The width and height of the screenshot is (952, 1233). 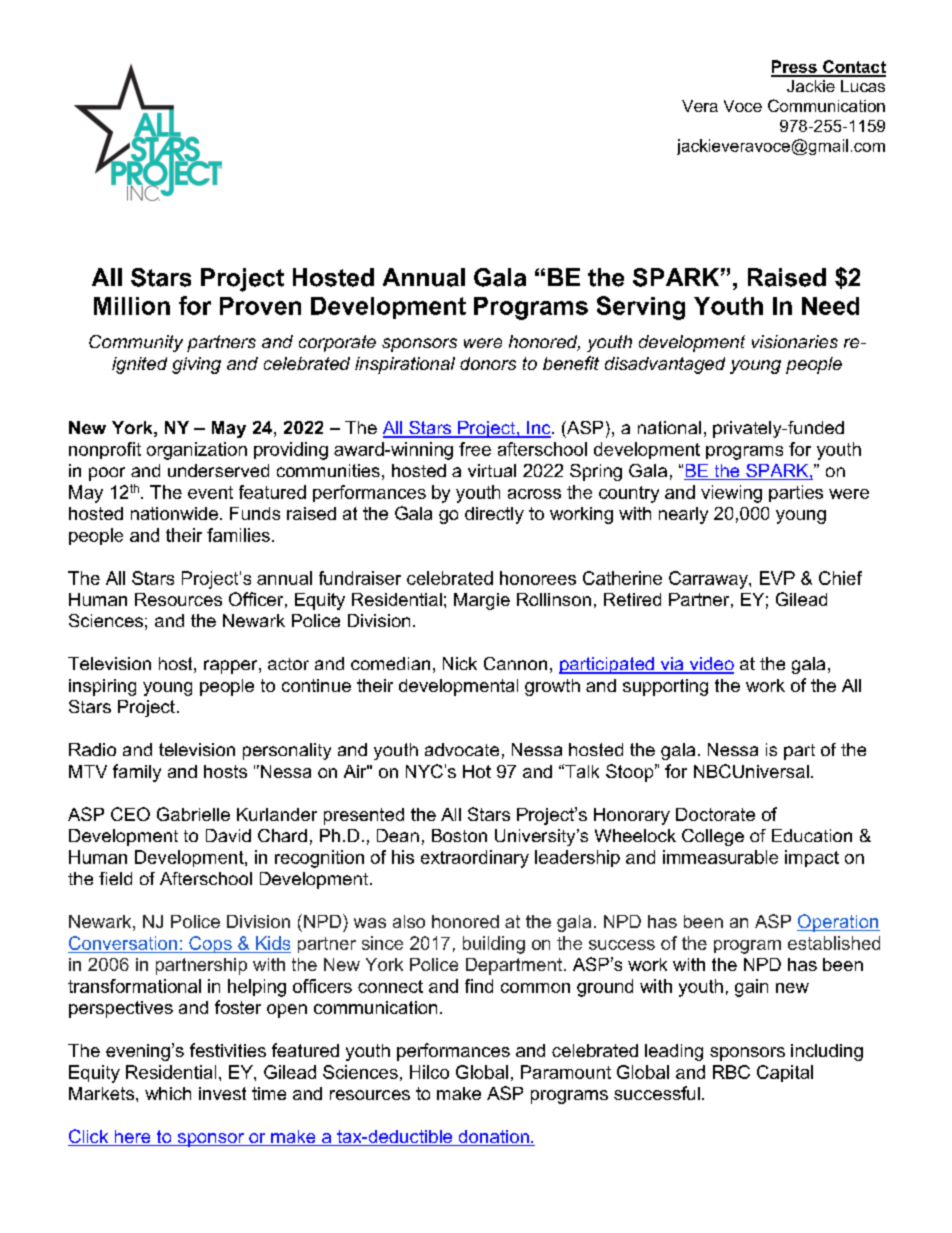 What do you see at coordinates (795, 341) in the screenshot?
I see `visionaries` at bounding box center [795, 341].
